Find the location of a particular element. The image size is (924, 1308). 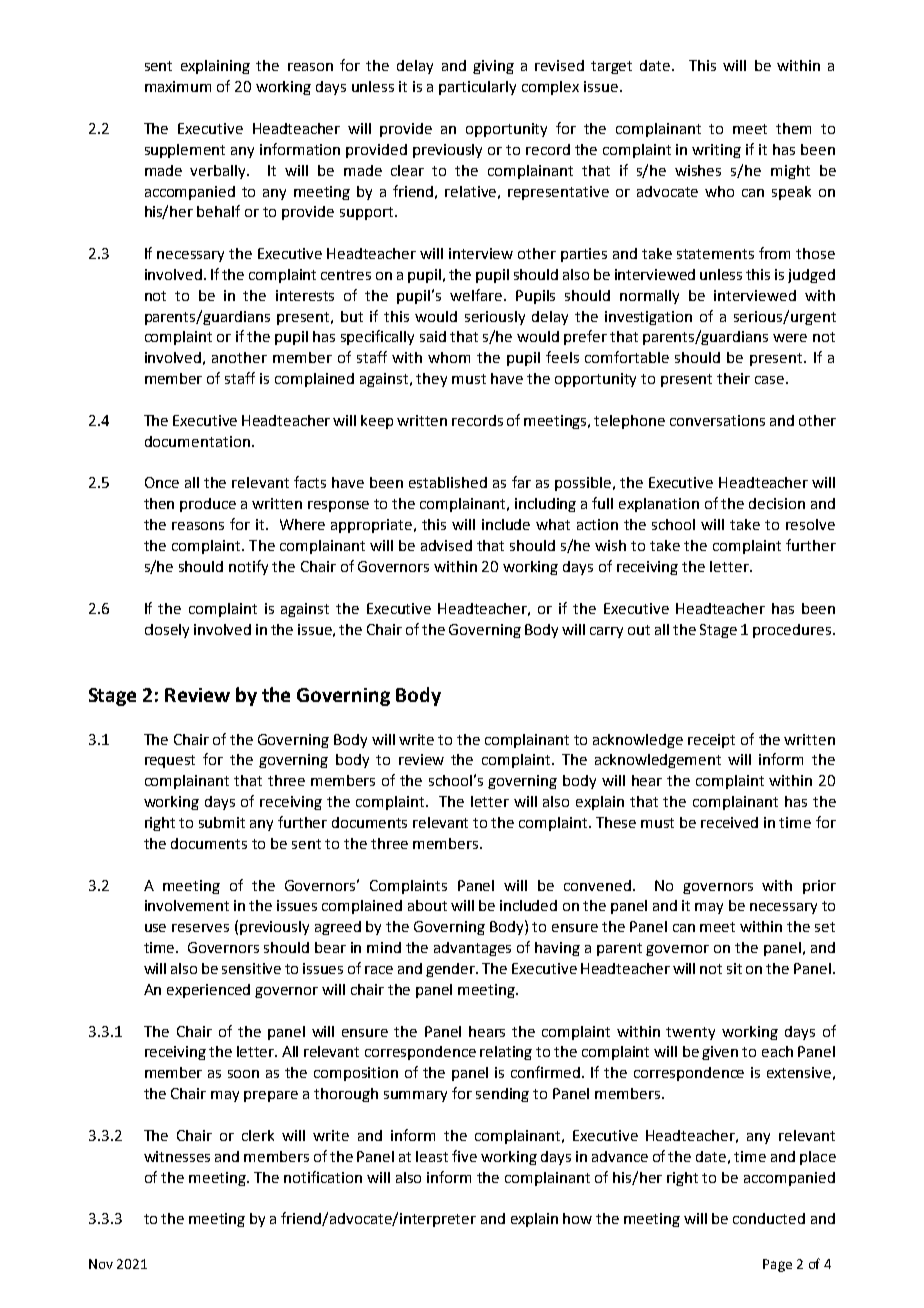

five is located at coordinates (464, 1156).
